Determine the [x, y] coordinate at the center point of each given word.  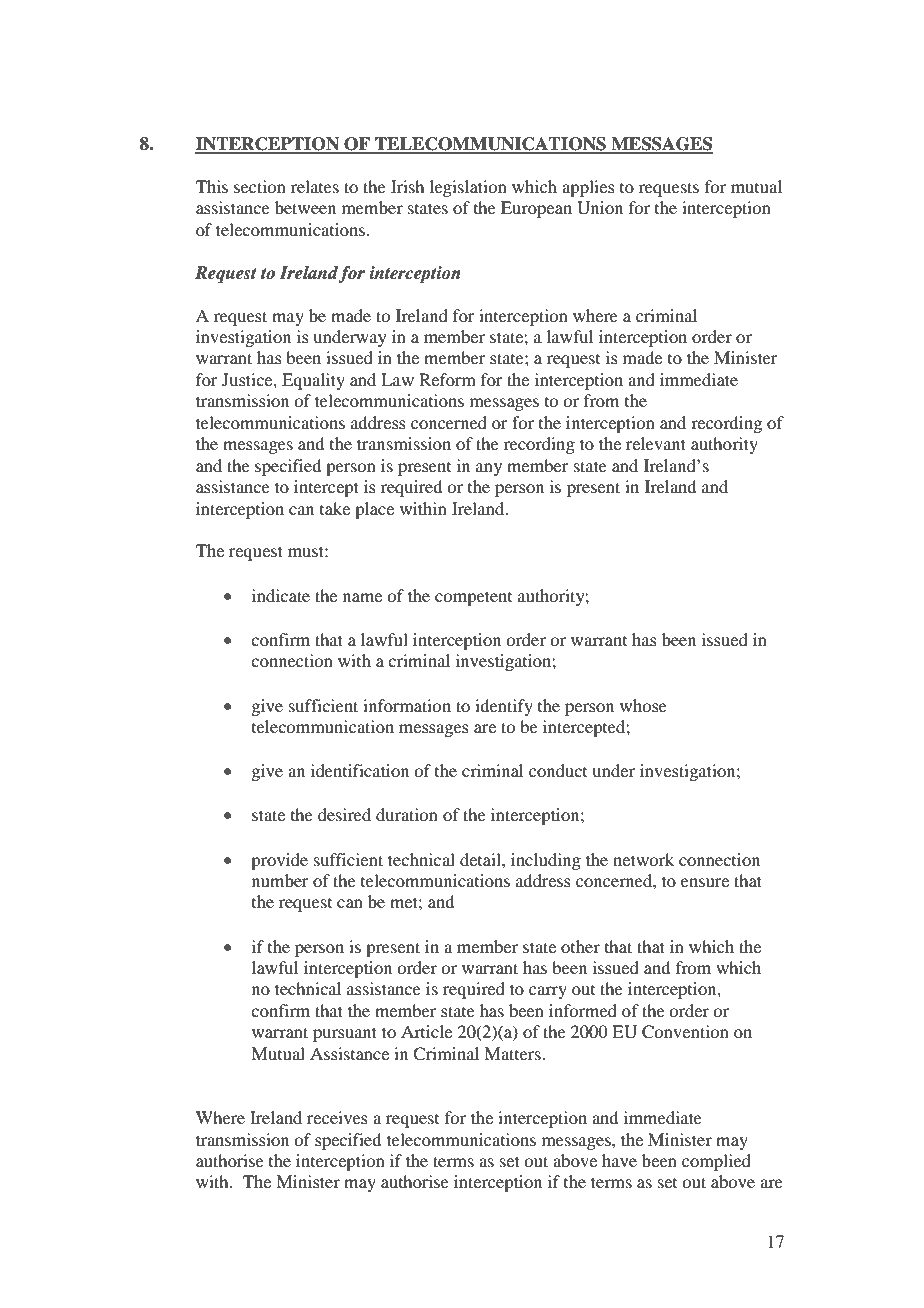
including [546, 861]
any [489, 469]
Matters [513, 1053]
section [260, 186]
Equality [313, 381]
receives [337, 1117]
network [643, 859]
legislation [468, 188]
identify [504, 707]
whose [643, 705]
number [280, 880]
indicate [281, 595]
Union [600, 208]
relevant [656, 443]
